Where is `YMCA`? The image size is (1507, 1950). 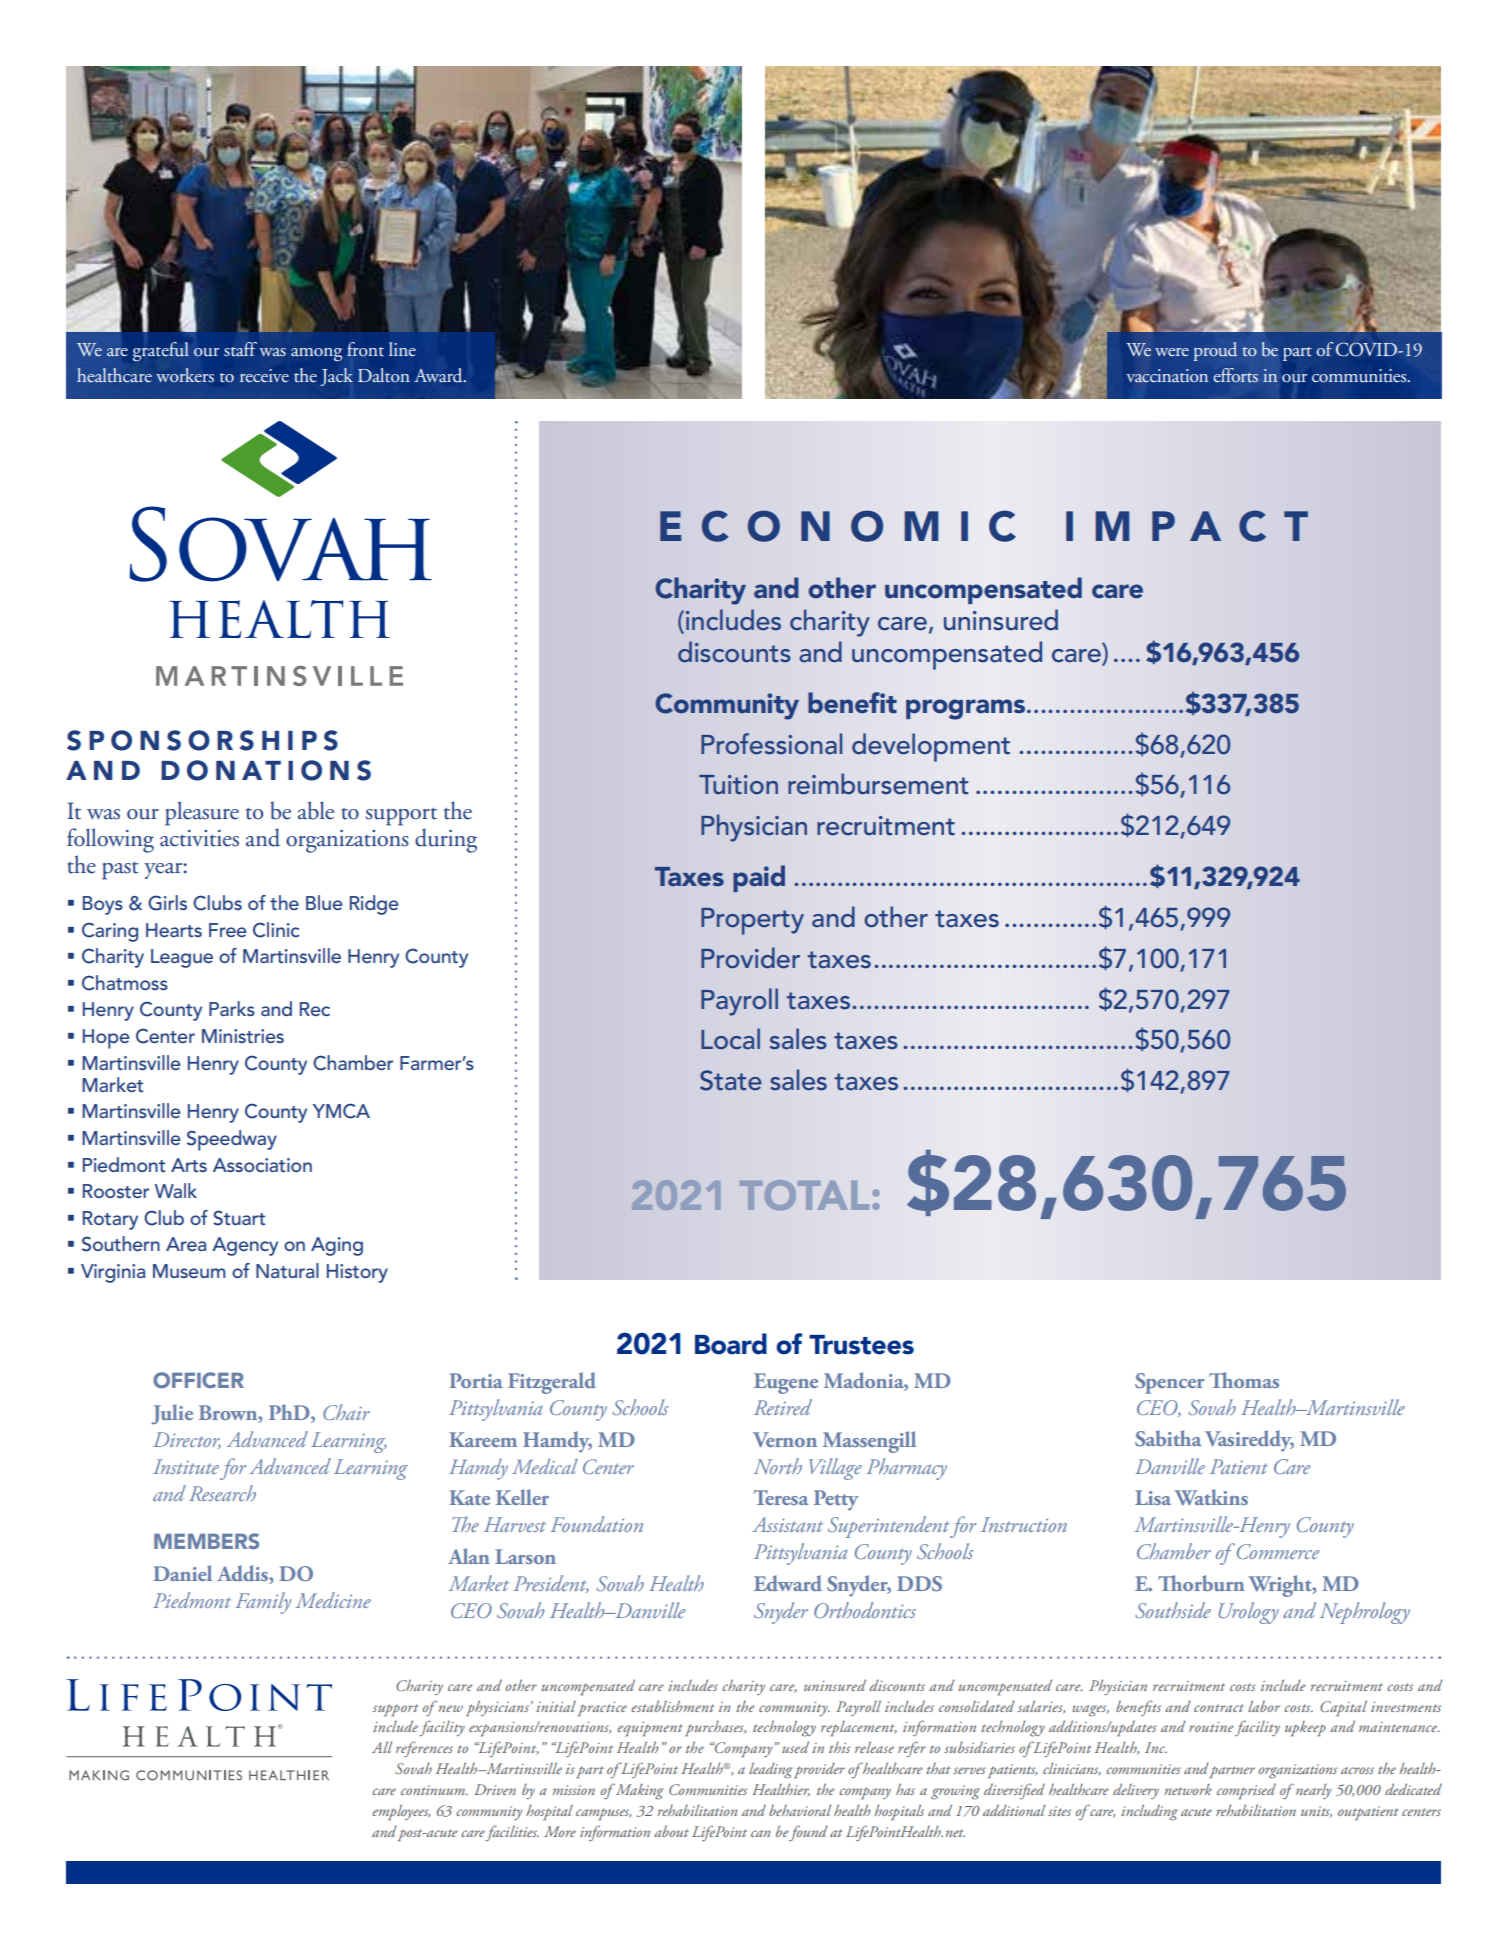
YMCA is located at coordinates (341, 1111).
